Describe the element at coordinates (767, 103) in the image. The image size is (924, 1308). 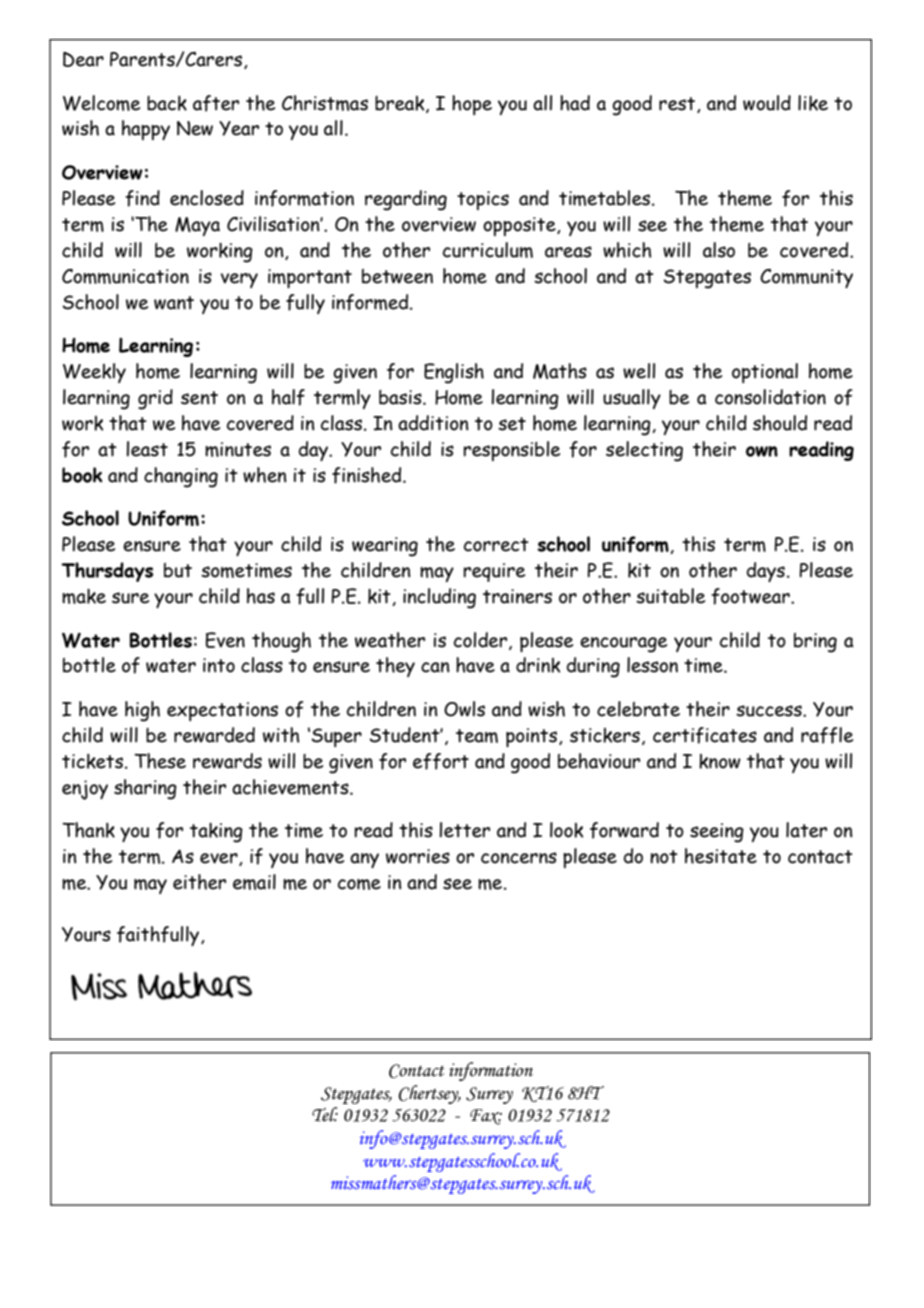
I see `would` at that location.
